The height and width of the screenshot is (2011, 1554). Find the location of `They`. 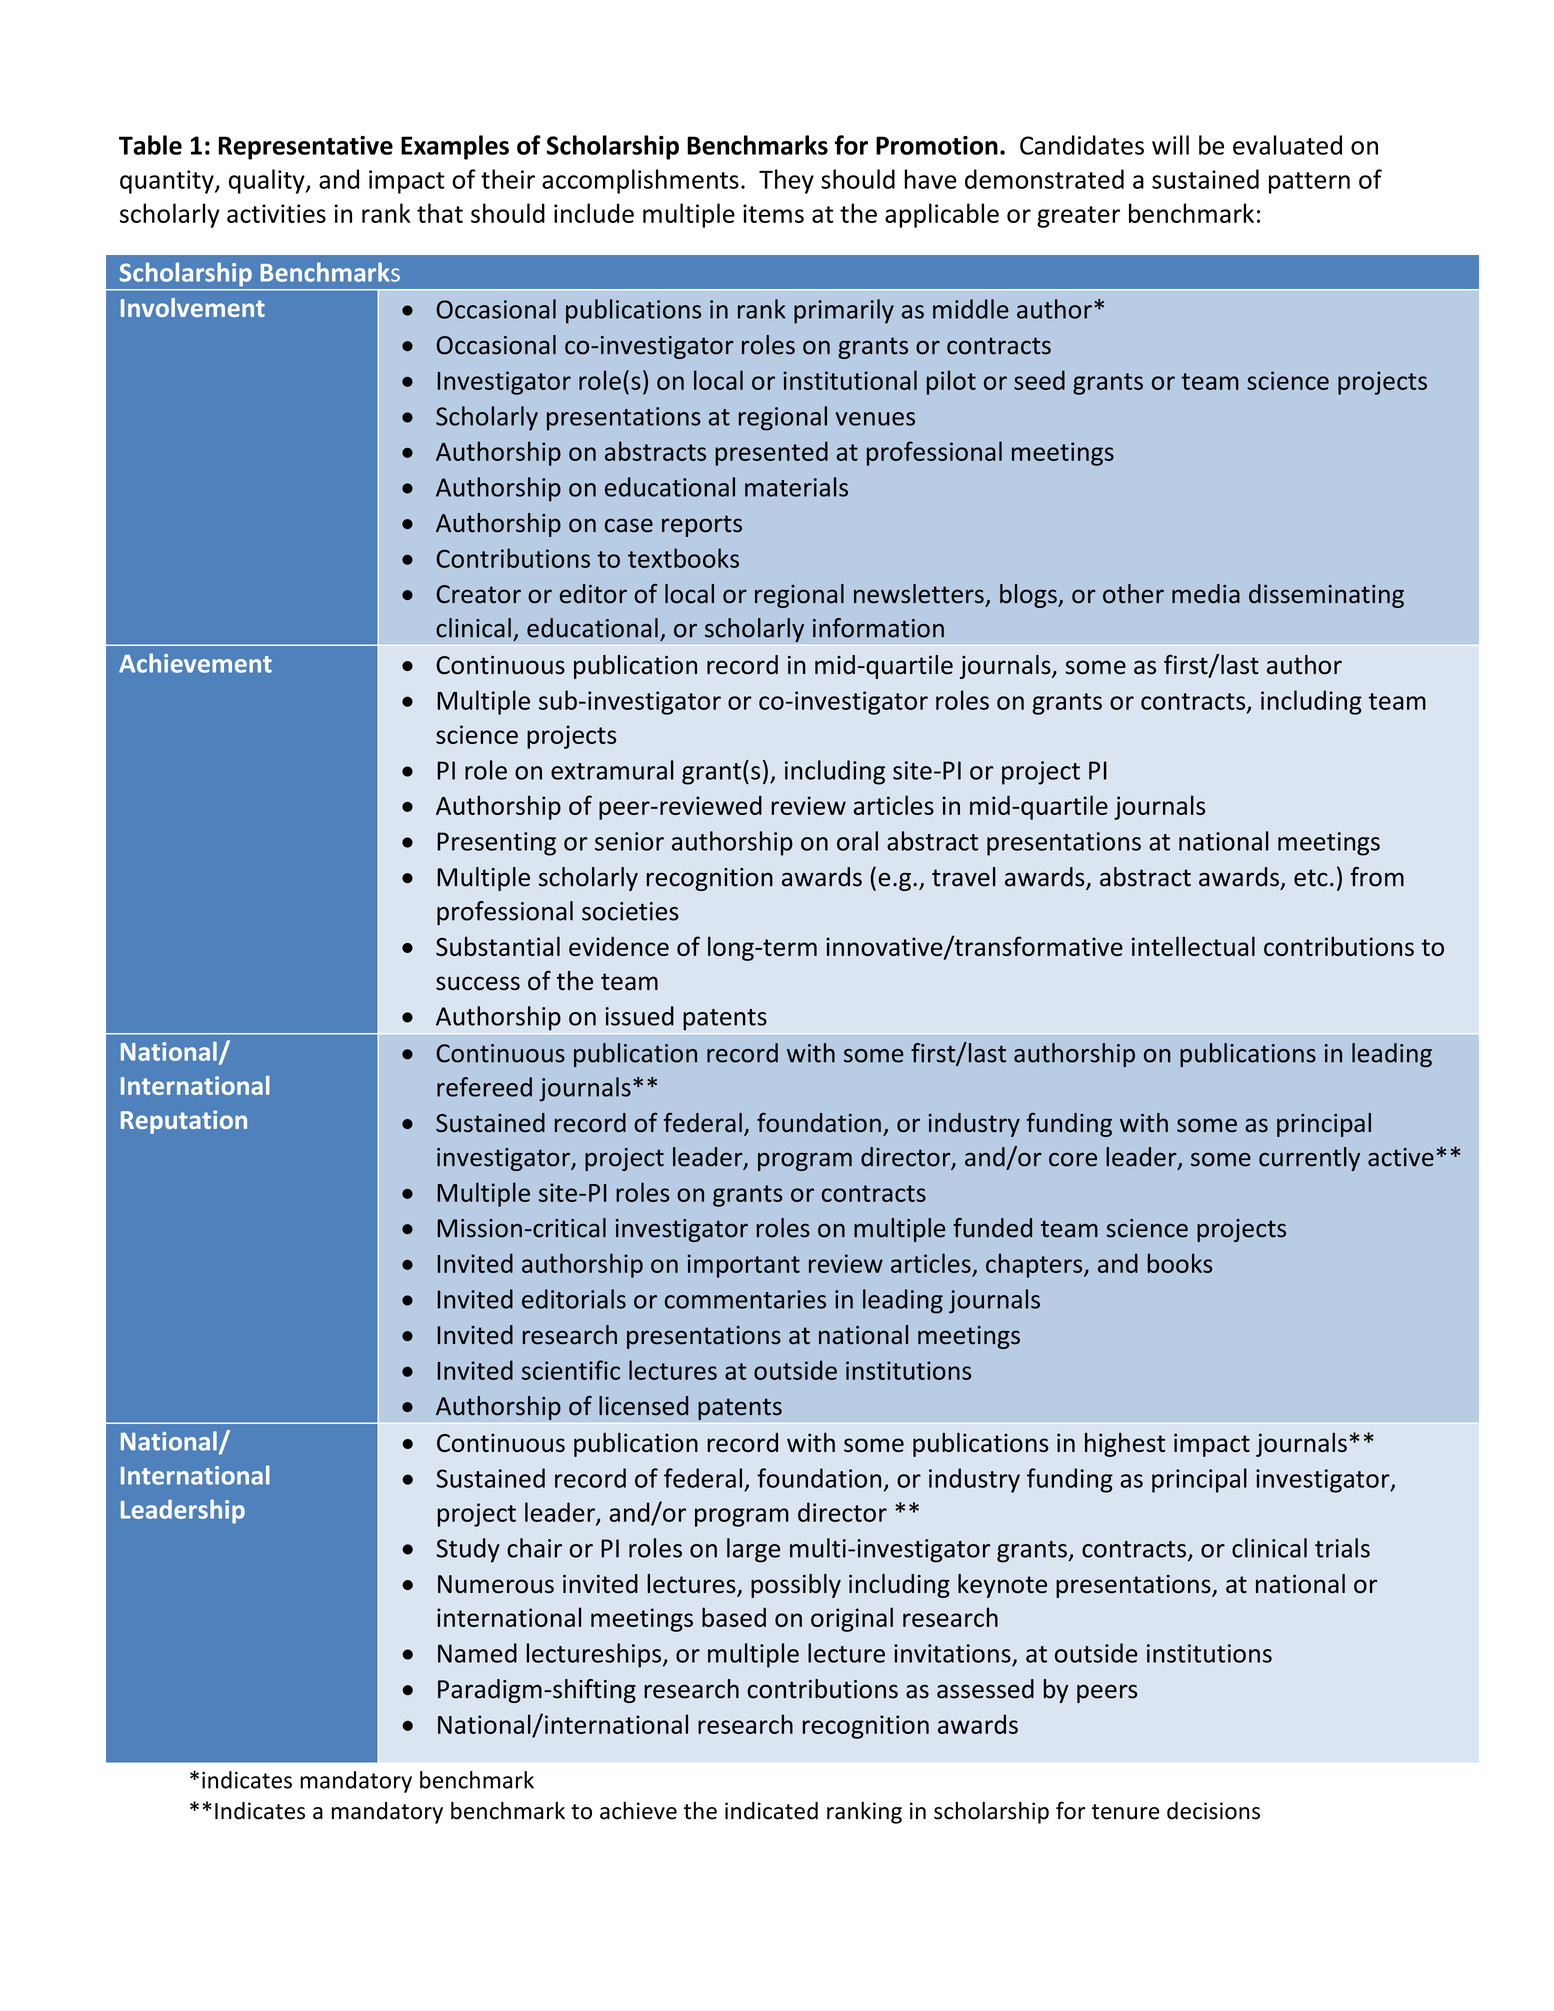

They is located at coordinates (786, 181).
